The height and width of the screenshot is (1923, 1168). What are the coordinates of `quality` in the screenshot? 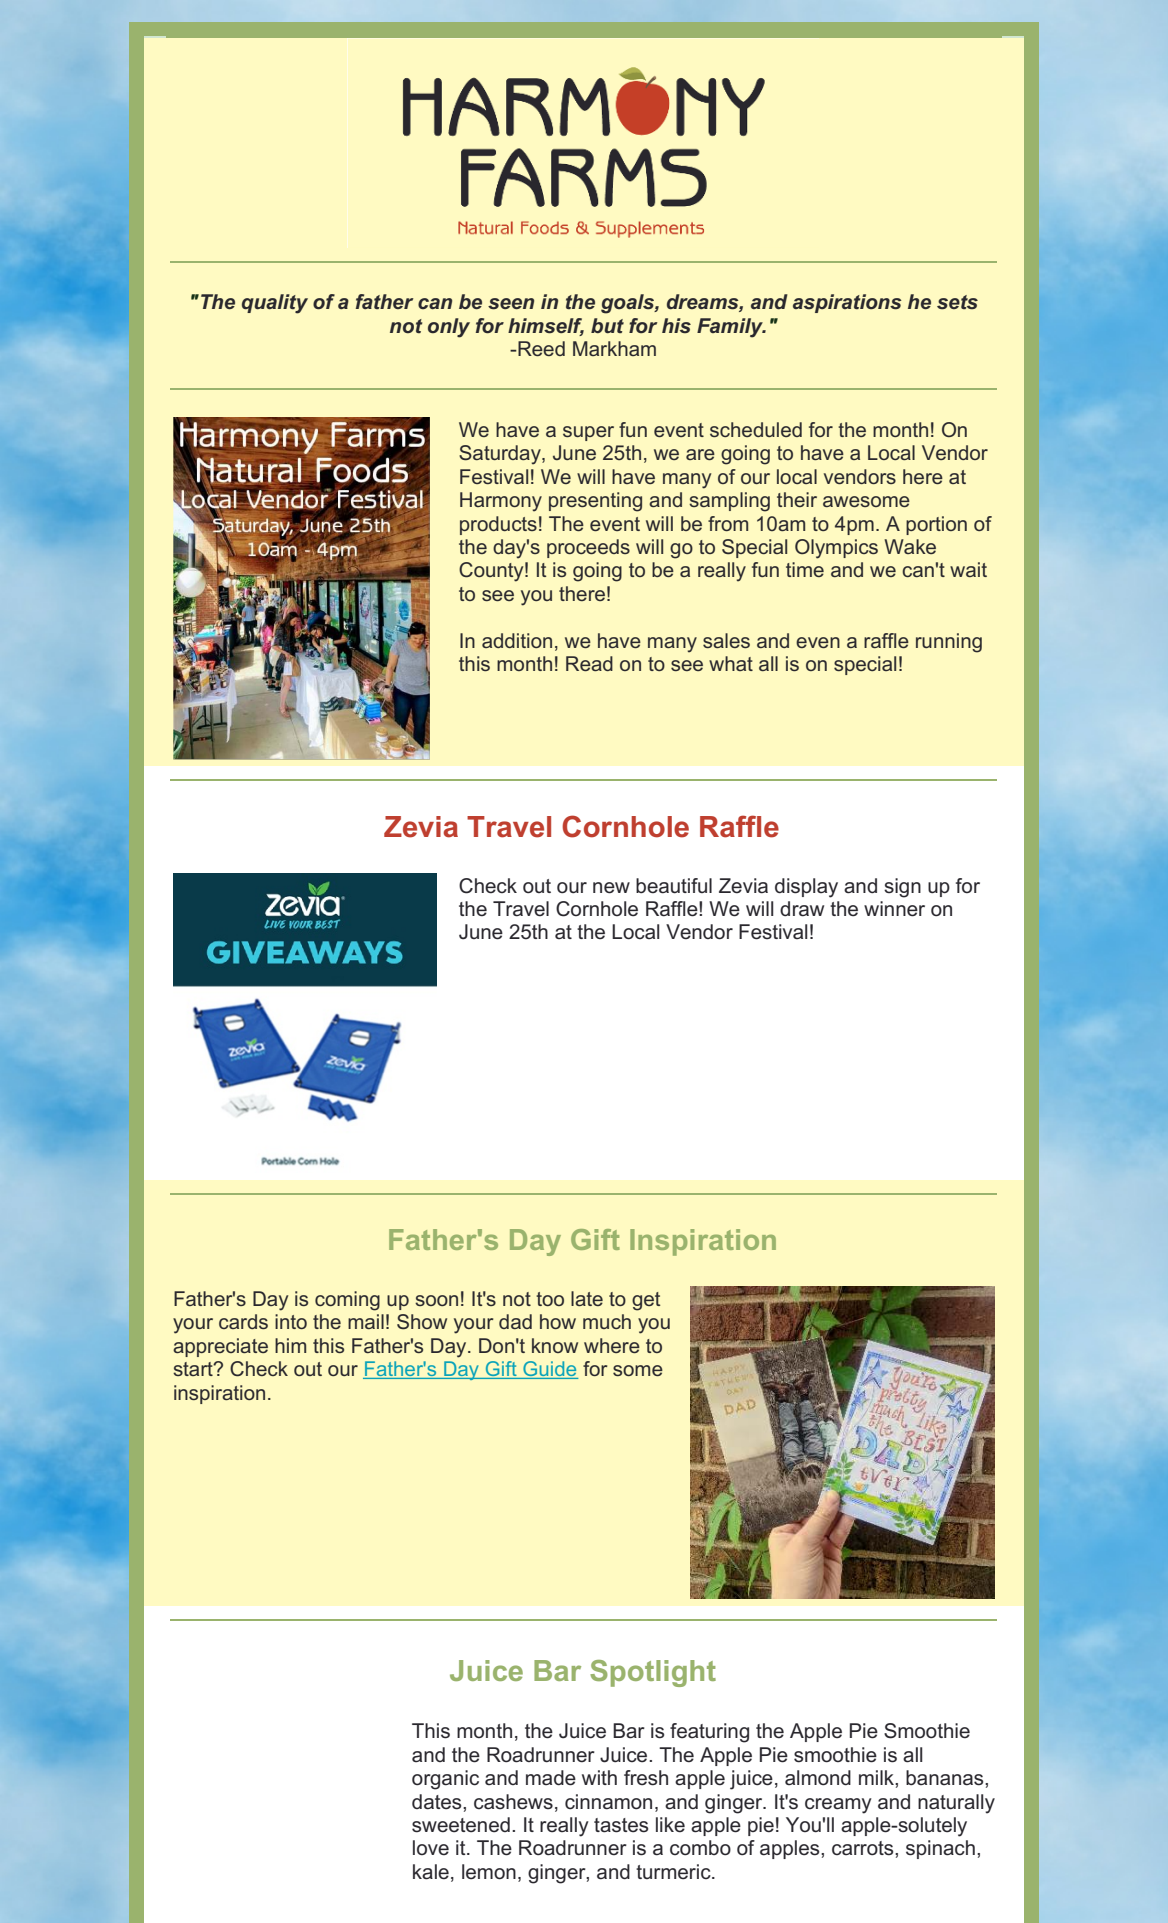 It's located at (275, 304).
